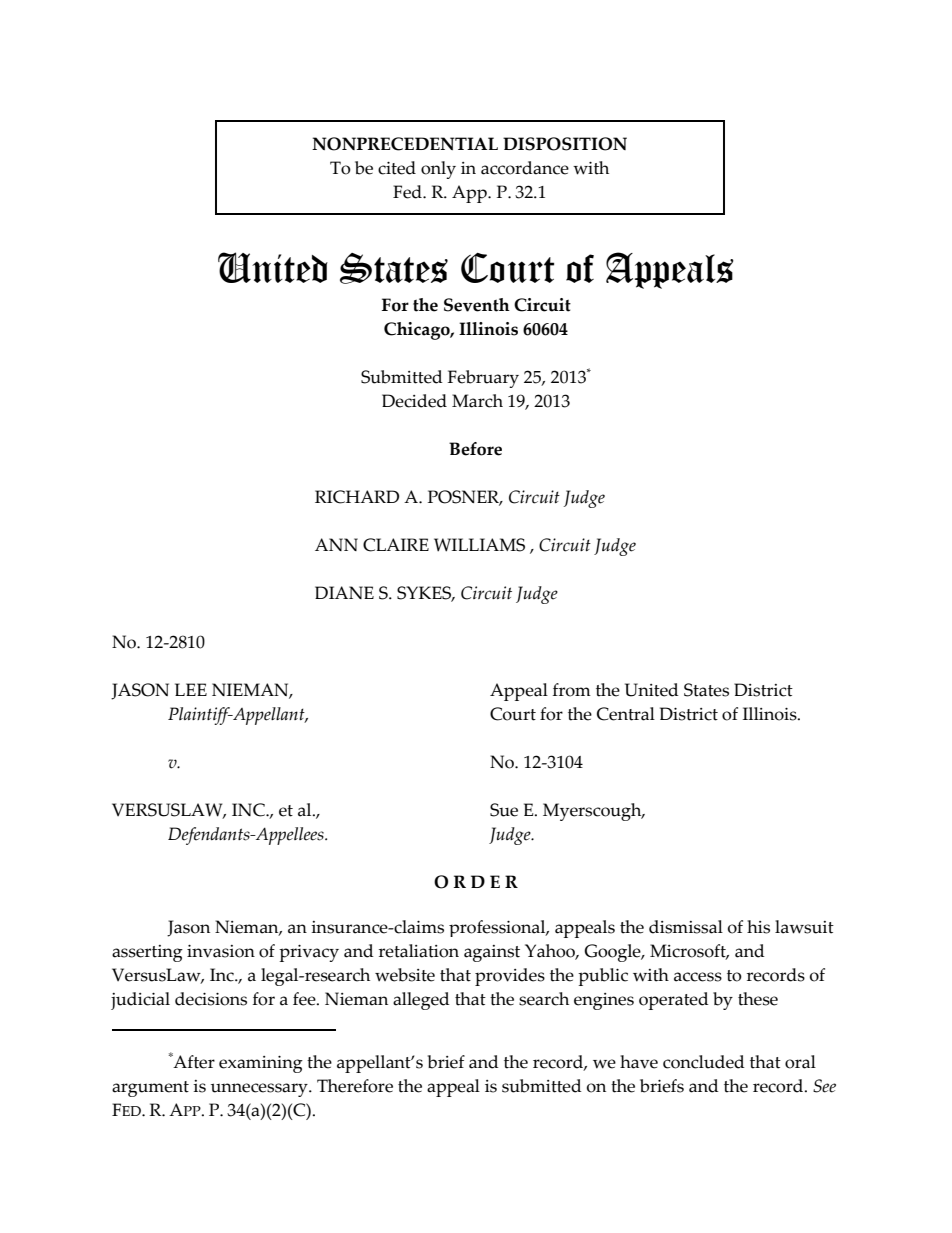 This document has width=952, height=1233. I want to click on RICHARD, so click(357, 497).
